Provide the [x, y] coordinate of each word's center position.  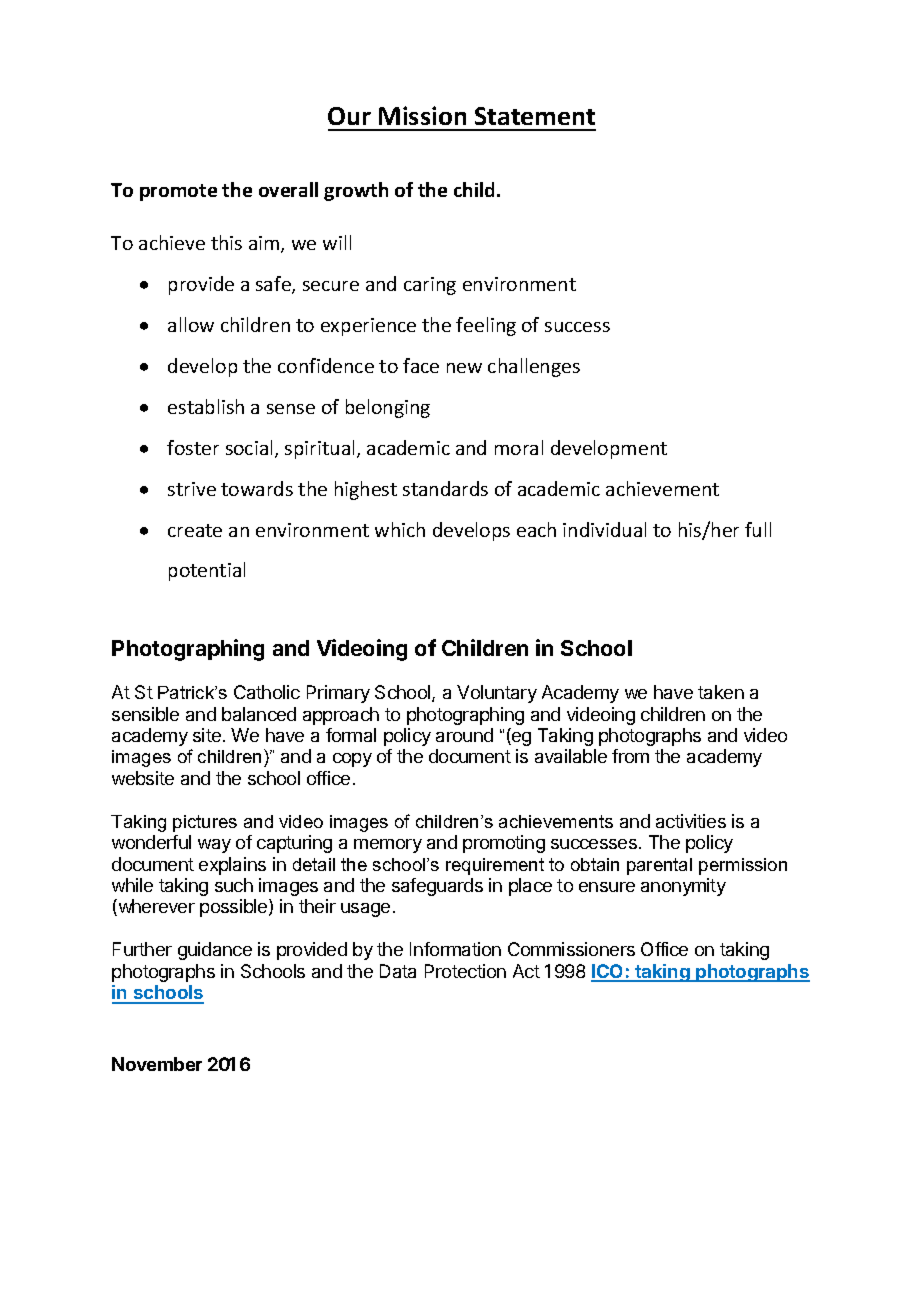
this [226, 242]
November [157, 1064]
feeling [486, 326]
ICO [608, 972]
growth [356, 191]
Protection [465, 971]
